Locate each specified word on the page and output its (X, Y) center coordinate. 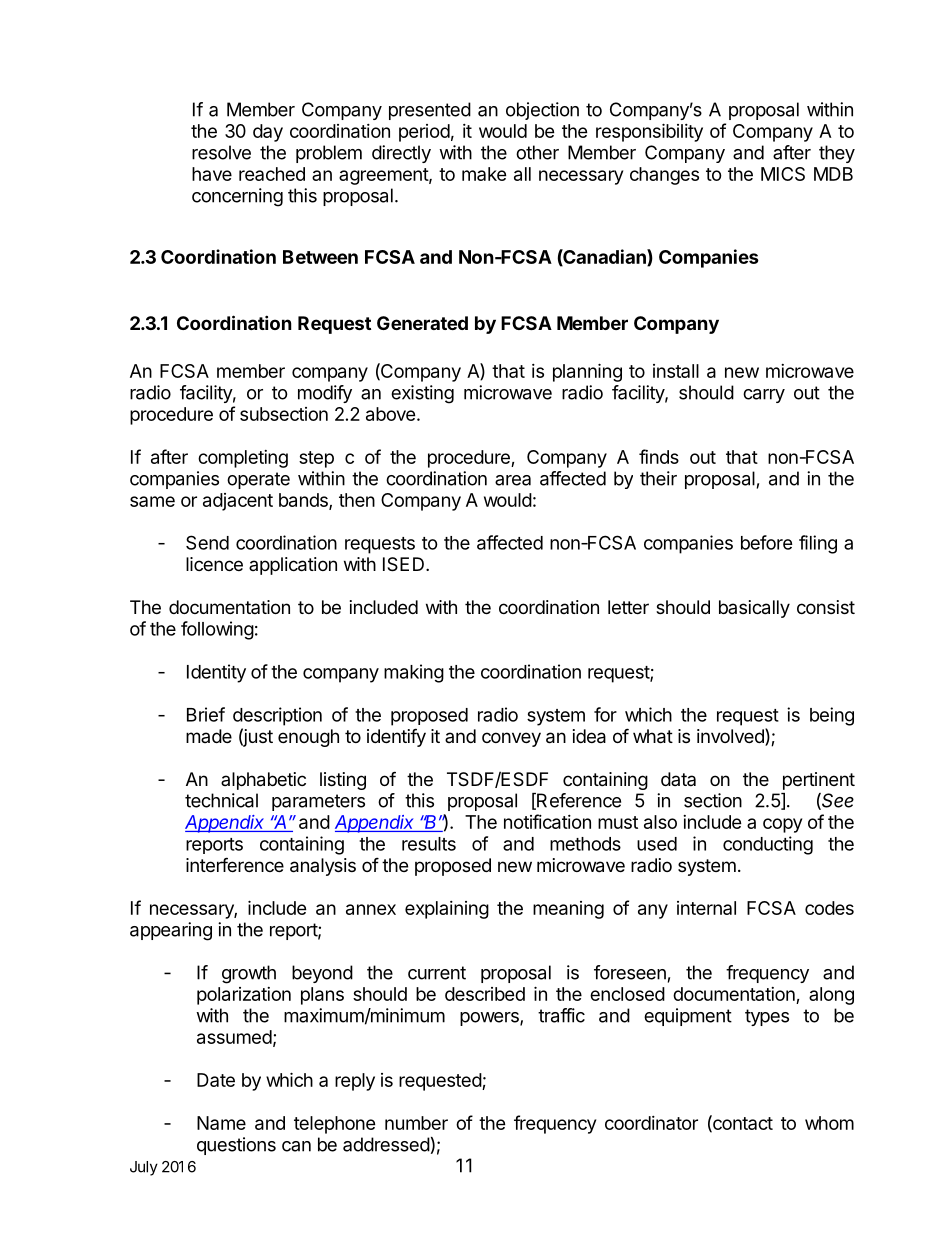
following (217, 630)
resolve (221, 152)
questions (236, 1146)
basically (754, 609)
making (414, 673)
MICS (783, 174)
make (484, 174)
